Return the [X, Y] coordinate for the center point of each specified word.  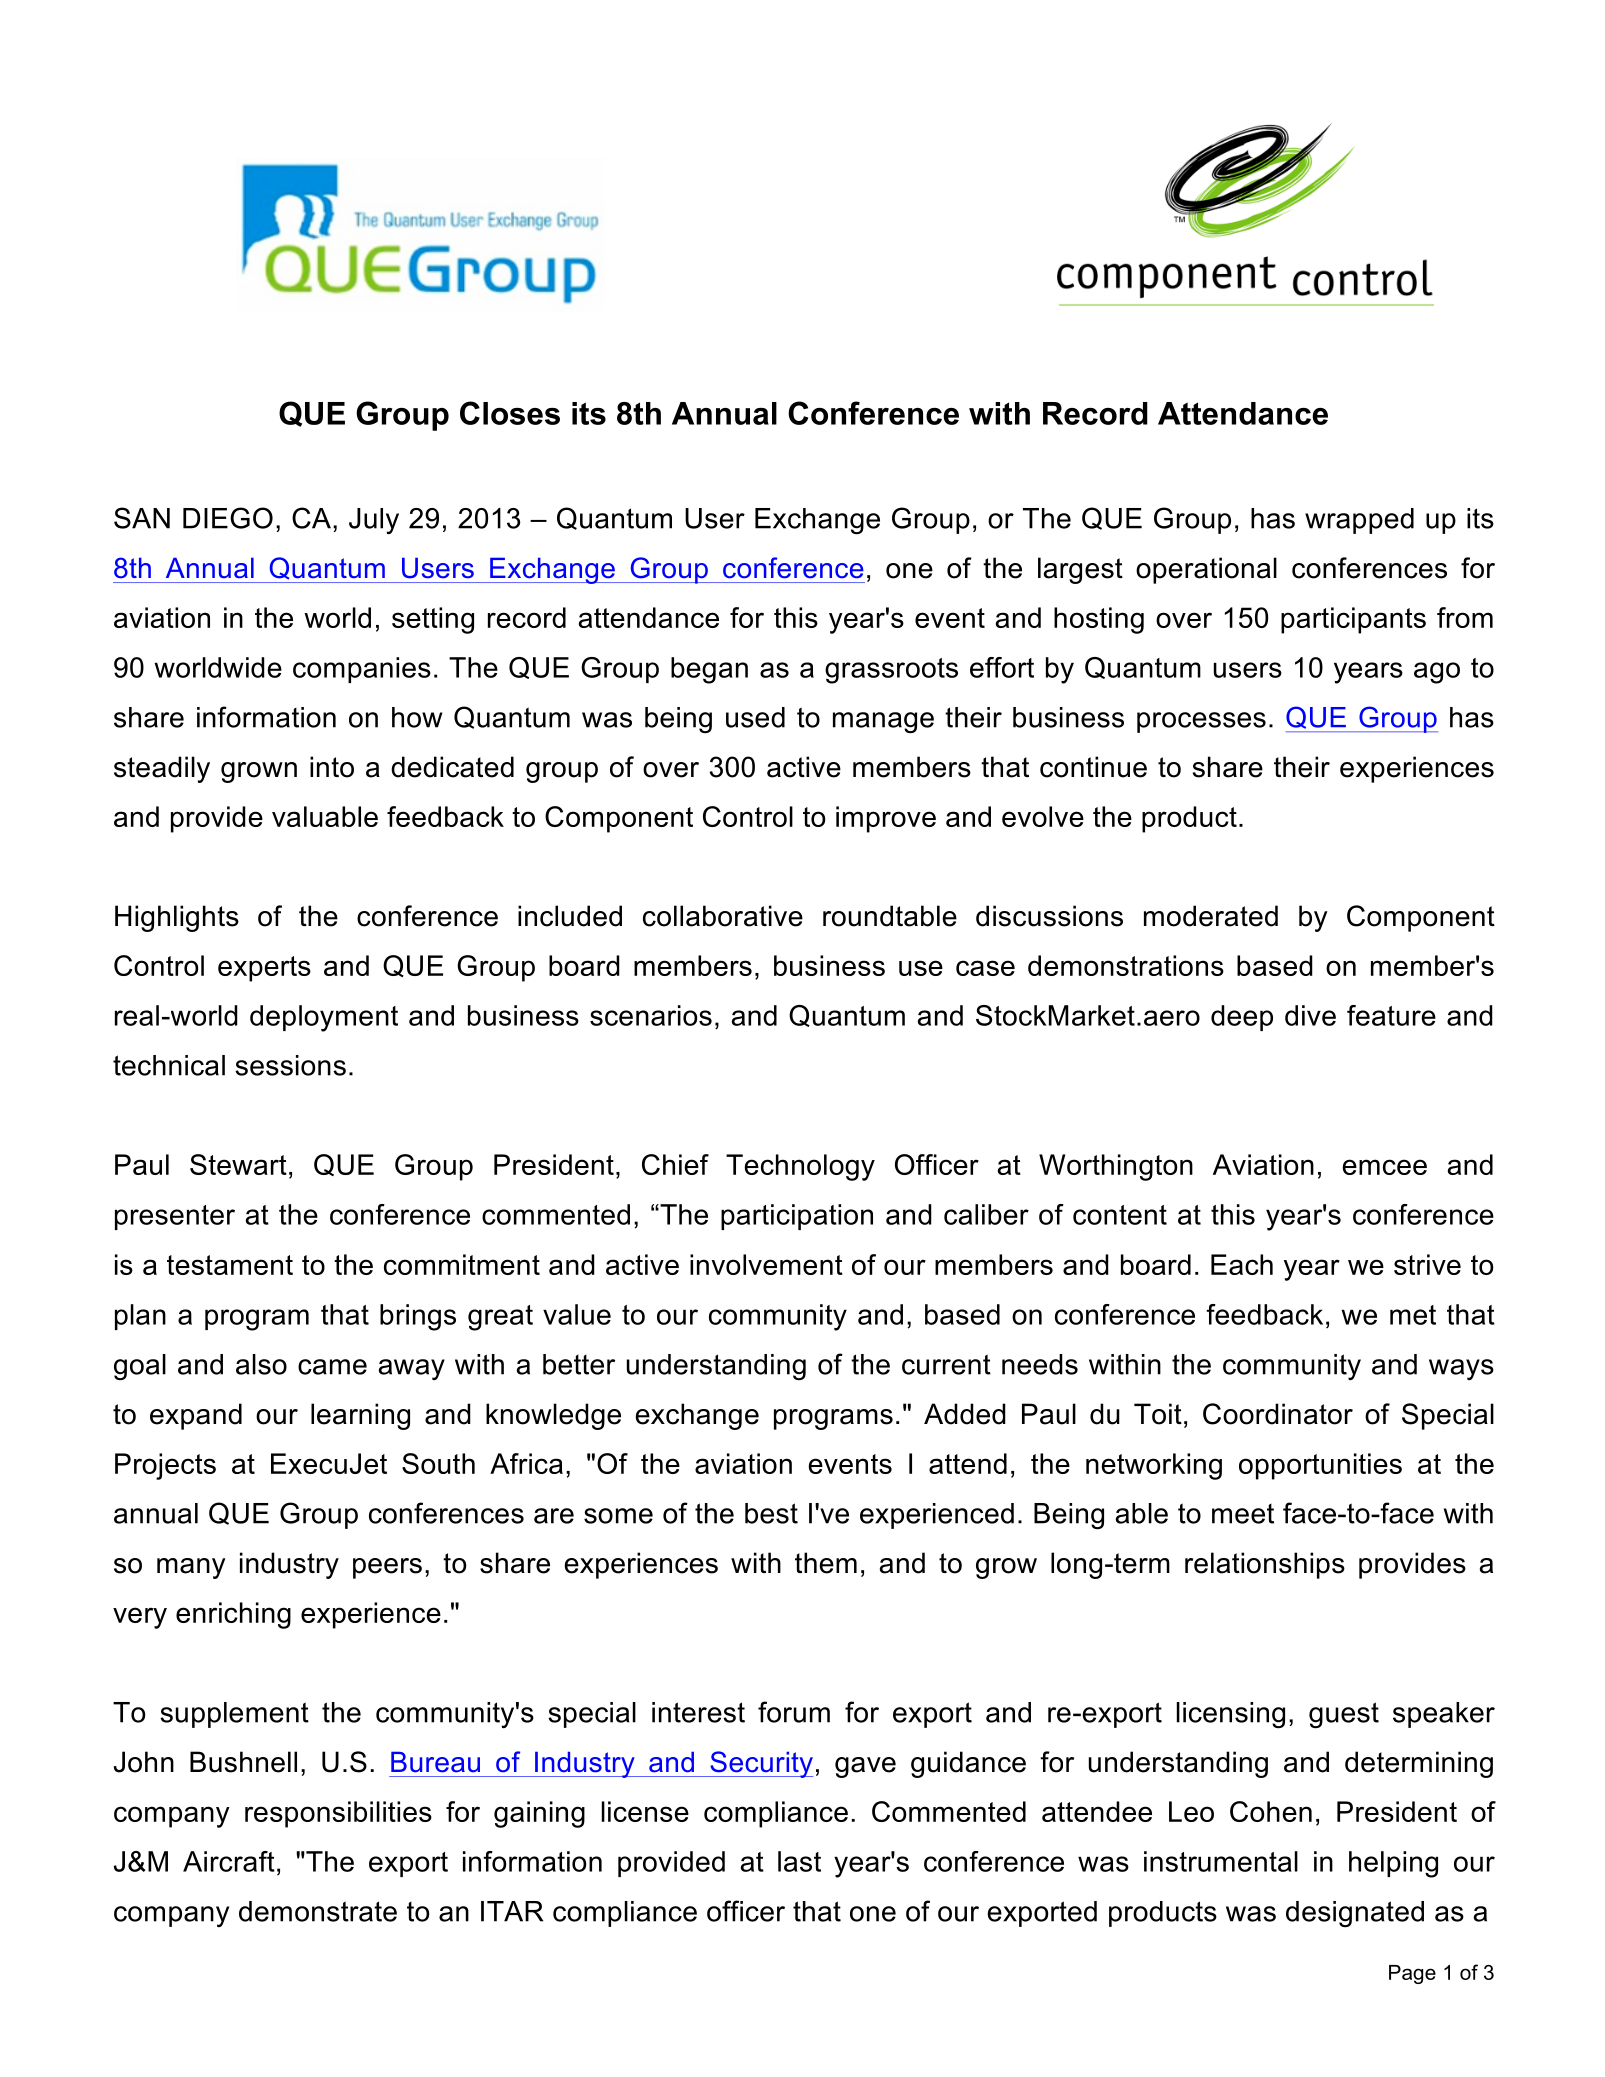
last [799, 1861]
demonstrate [318, 1911]
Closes [510, 413]
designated [1355, 1914]
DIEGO [228, 518]
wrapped [1359, 521]
